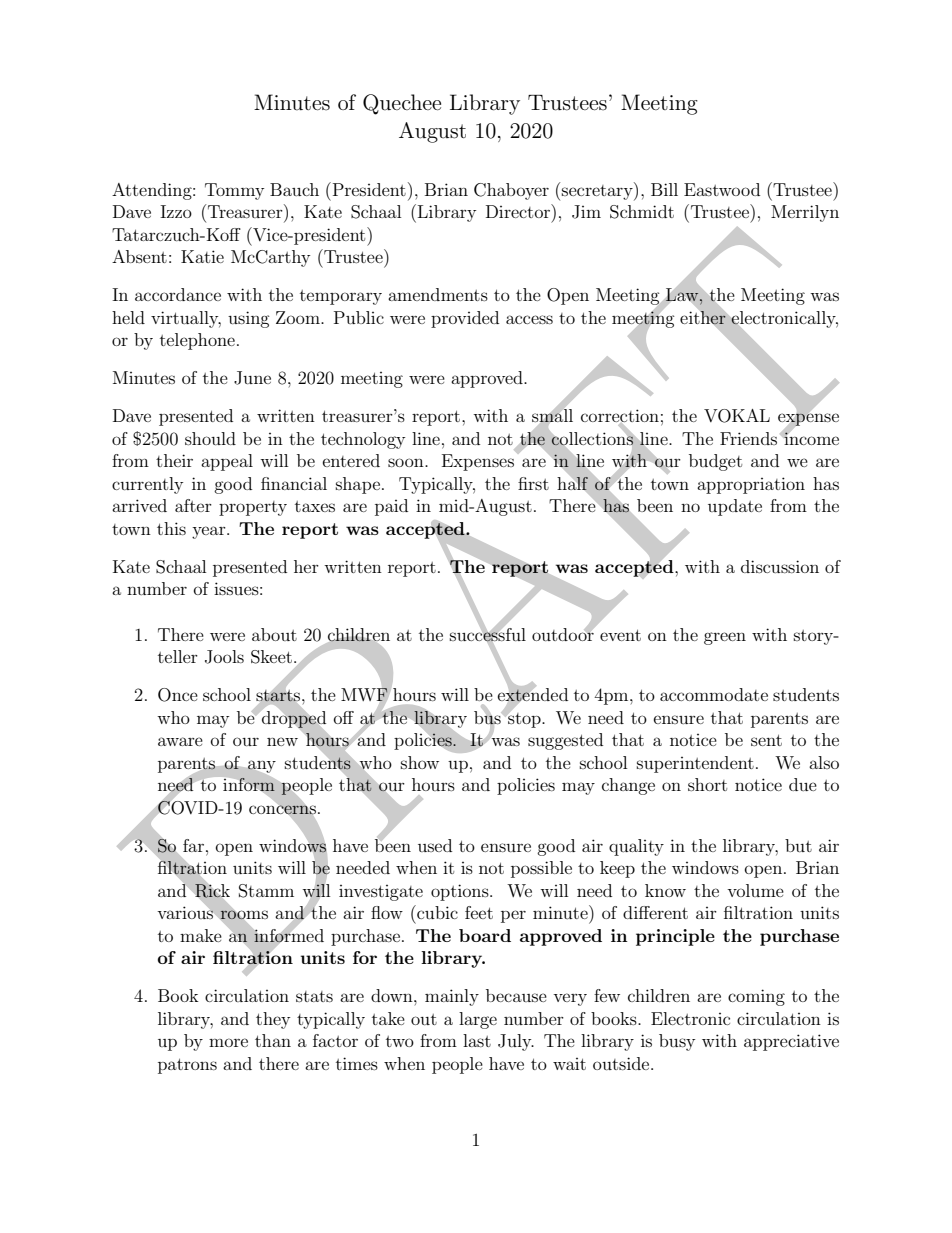 Image resolution: width=952 pixels, height=1233 pixels. Describe the element at coordinates (722, 189) in the screenshot. I see `Eastwood` at that location.
